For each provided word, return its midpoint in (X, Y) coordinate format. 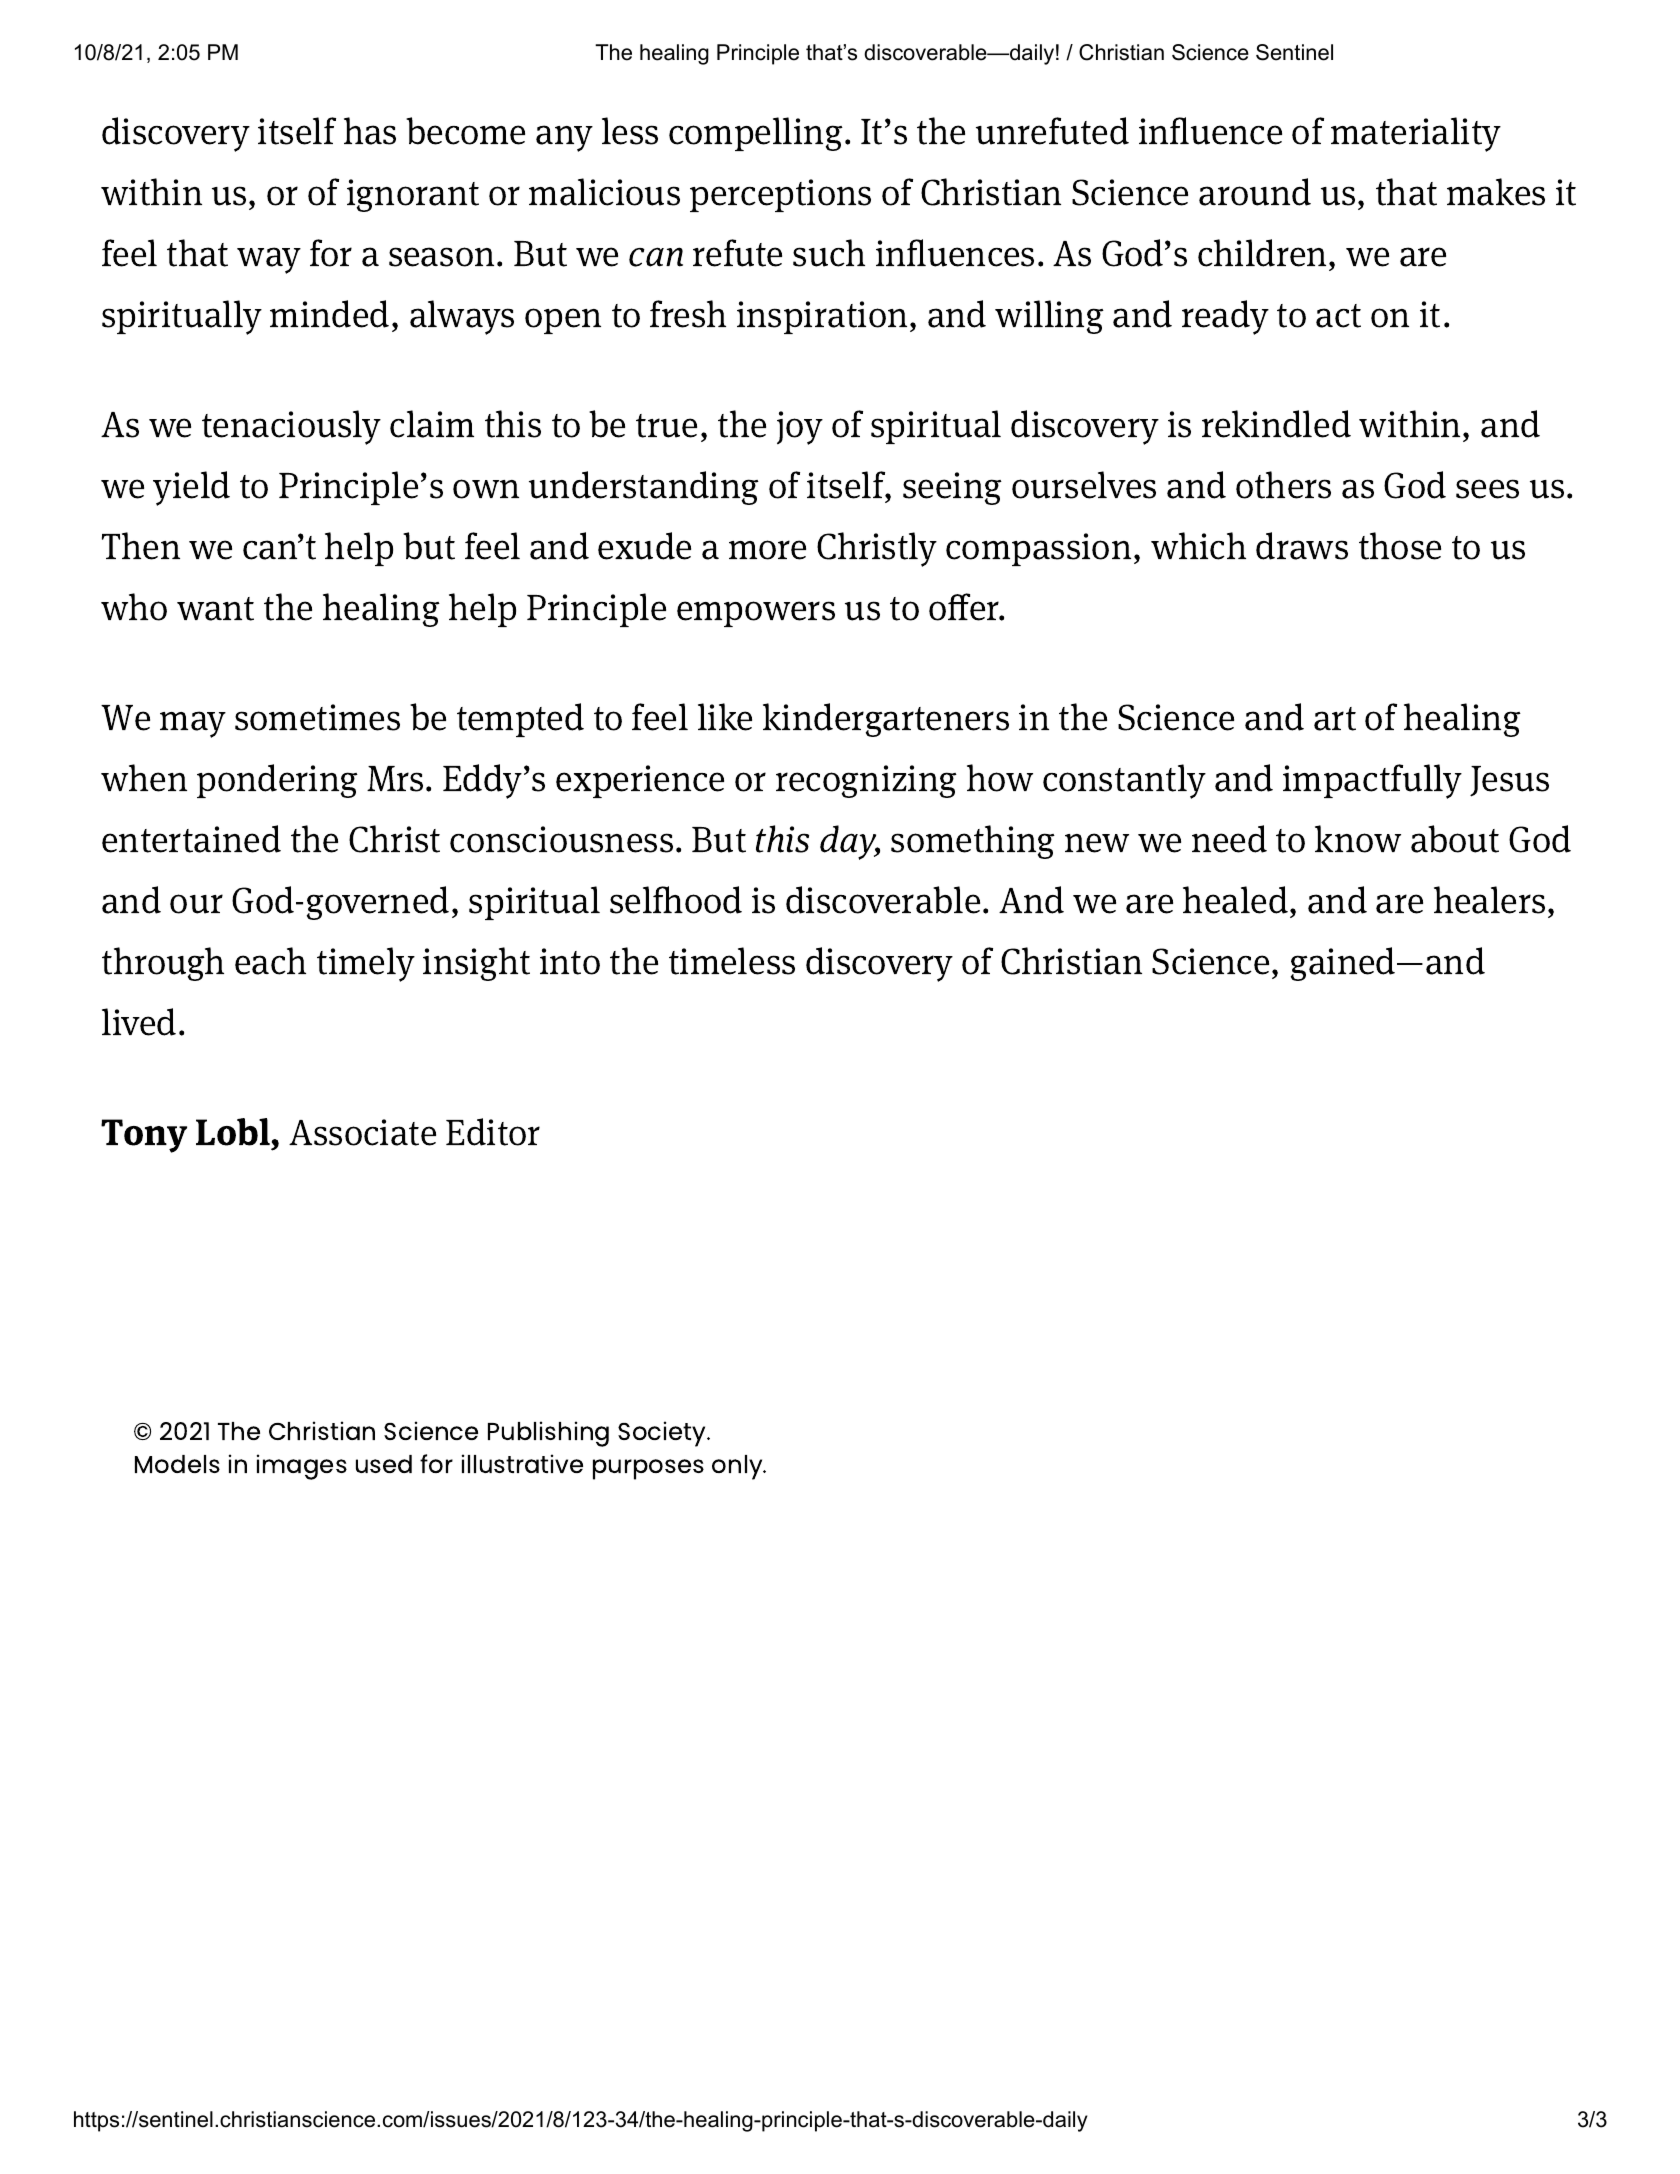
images (302, 1467)
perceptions (780, 195)
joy (800, 428)
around (1255, 192)
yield (191, 488)
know (1358, 839)
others (1283, 485)
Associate (362, 1132)
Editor (493, 1132)
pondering (277, 781)
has (370, 131)
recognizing (866, 781)
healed (1235, 900)
